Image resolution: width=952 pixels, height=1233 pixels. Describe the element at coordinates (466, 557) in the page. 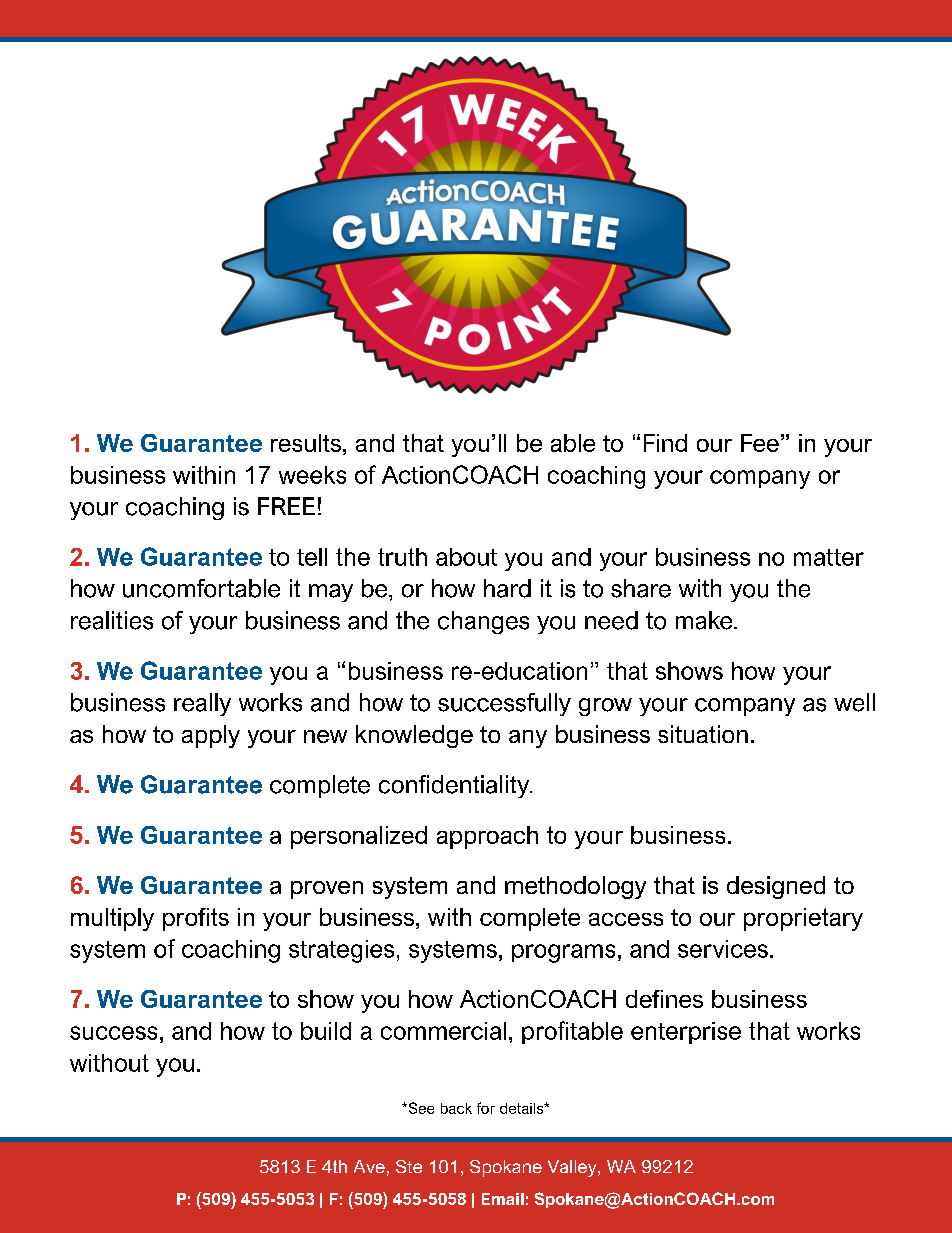

I see `about` at that location.
